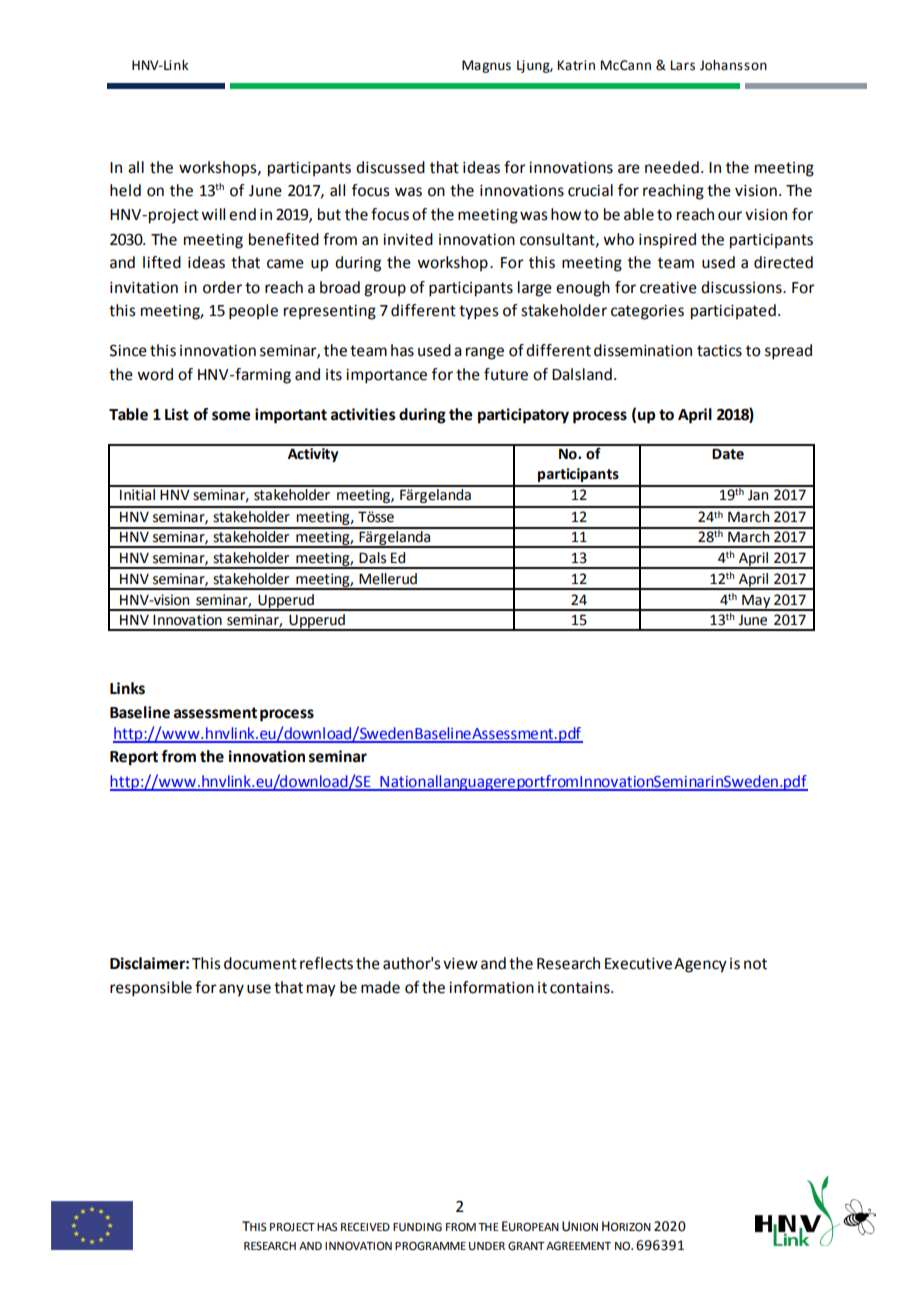  Describe the element at coordinates (260, 963) in the image. I see `document` at that location.
